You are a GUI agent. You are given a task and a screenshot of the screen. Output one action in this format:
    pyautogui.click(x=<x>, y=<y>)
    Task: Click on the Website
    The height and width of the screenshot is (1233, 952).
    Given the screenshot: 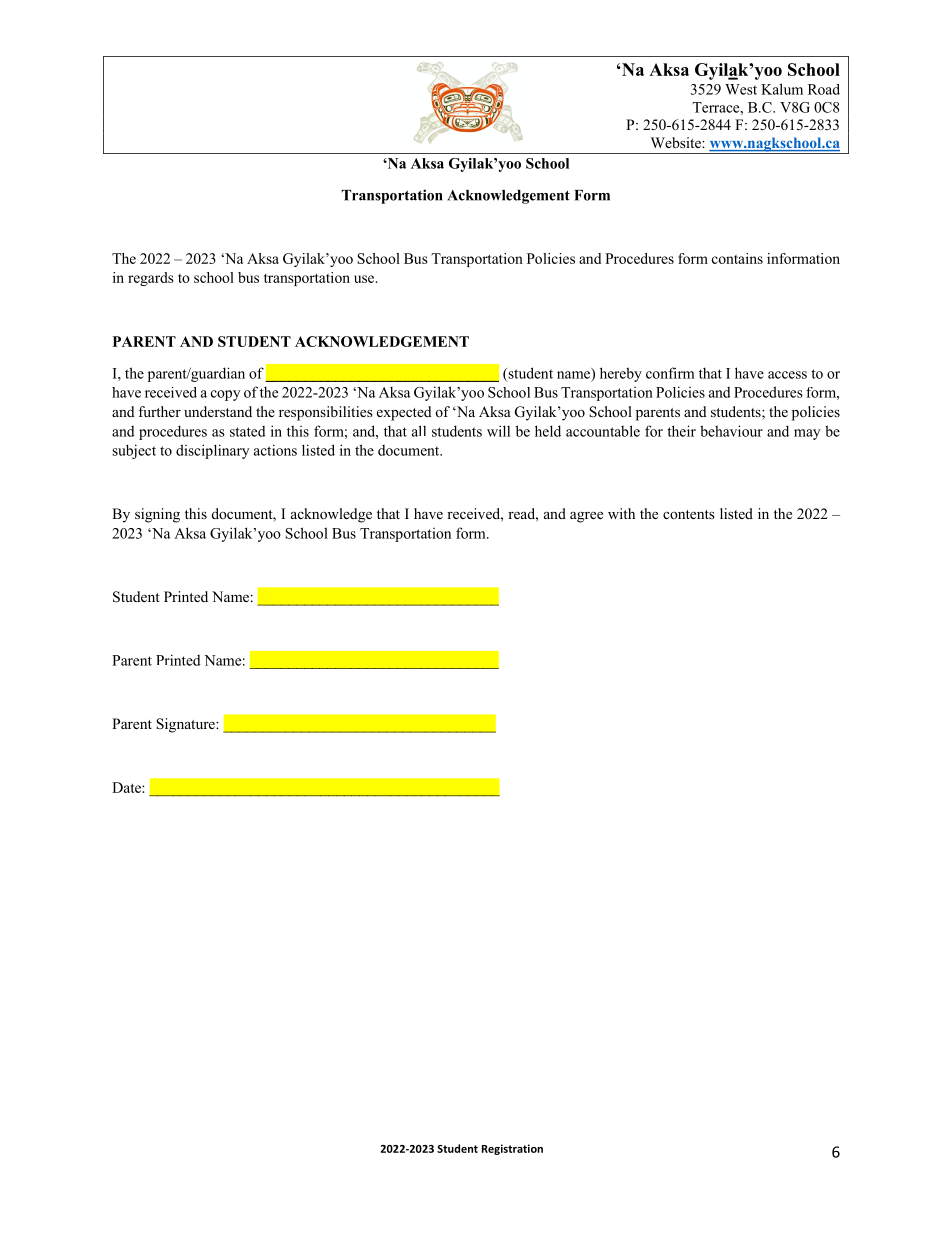 What is the action you would take?
    pyautogui.click(x=677, y=142)
